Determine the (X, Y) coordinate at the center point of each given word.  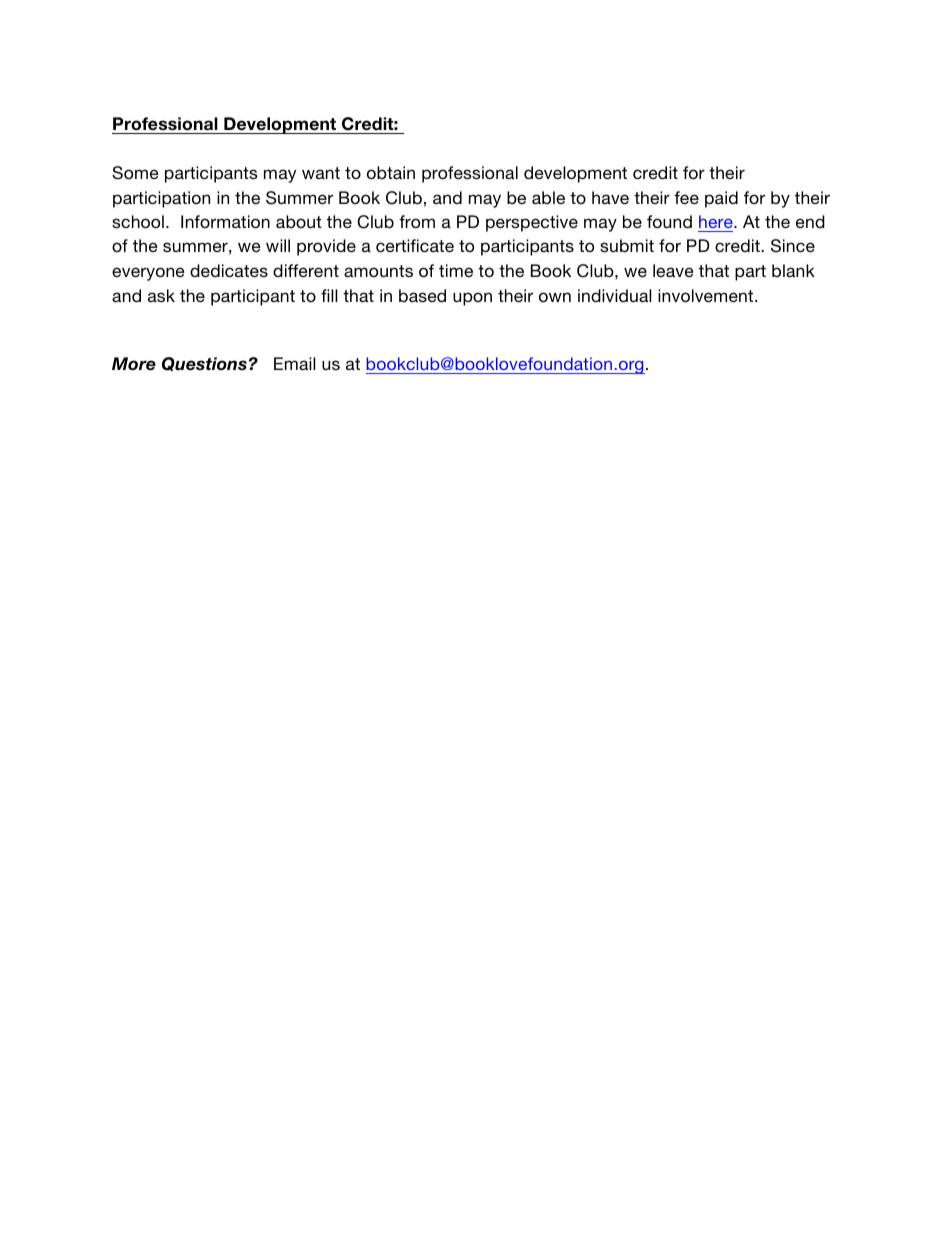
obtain (391, 172)
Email (295, 363)
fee (686, 197)
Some (135, 173)
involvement (707, 295)
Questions (204, 364)
